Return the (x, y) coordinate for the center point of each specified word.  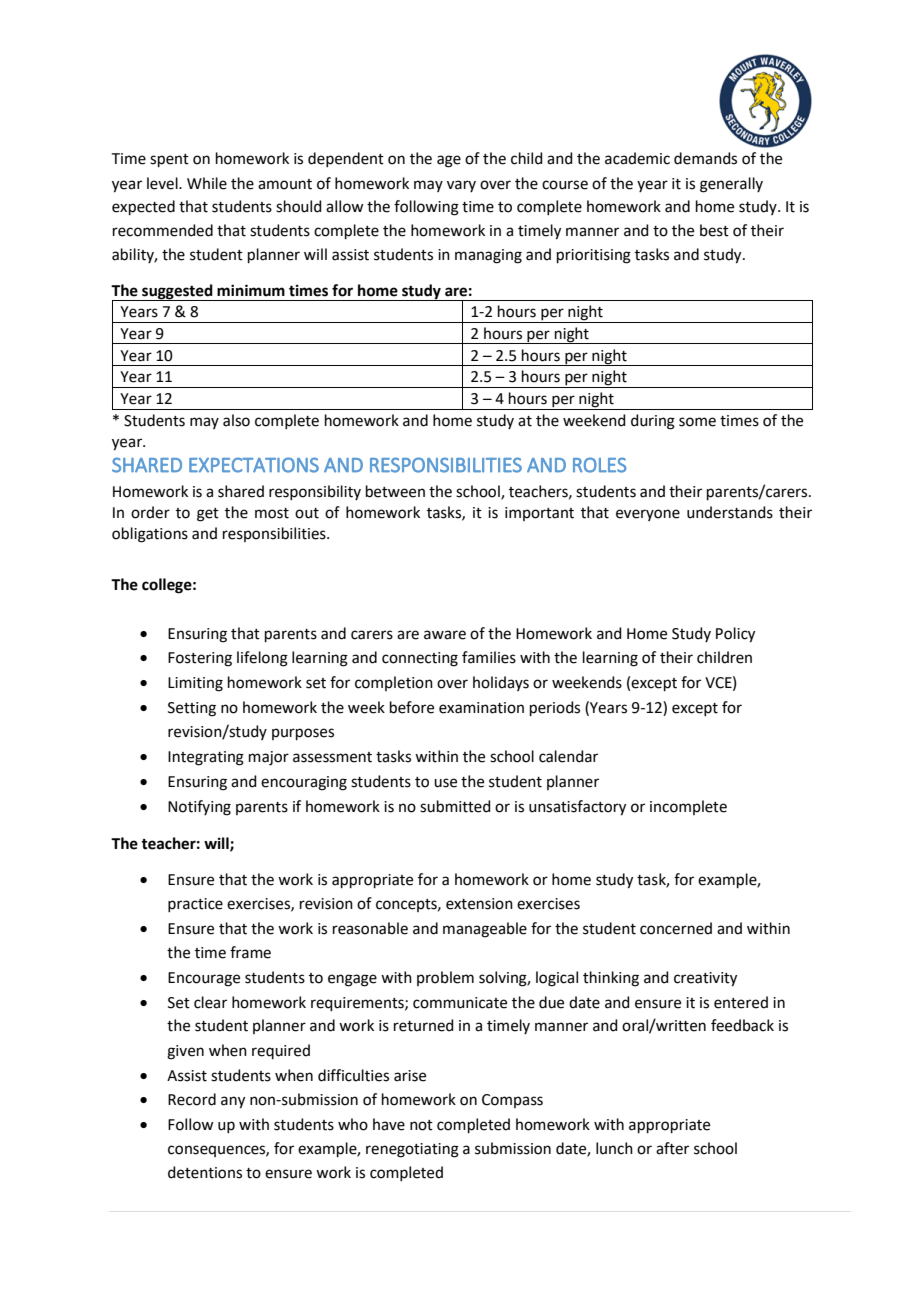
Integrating (206, 758)
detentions (205, 1172)
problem (445, 978)
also (236, 420)
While (207, 183)
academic (637, 158)
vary (461, 186)
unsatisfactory (577, 808)
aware (445, 635)
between (395, 491)
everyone (648, 515)
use (445, 783)
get (208, 515)
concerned (676, 928)
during (653, 422)
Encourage (204, 979)
